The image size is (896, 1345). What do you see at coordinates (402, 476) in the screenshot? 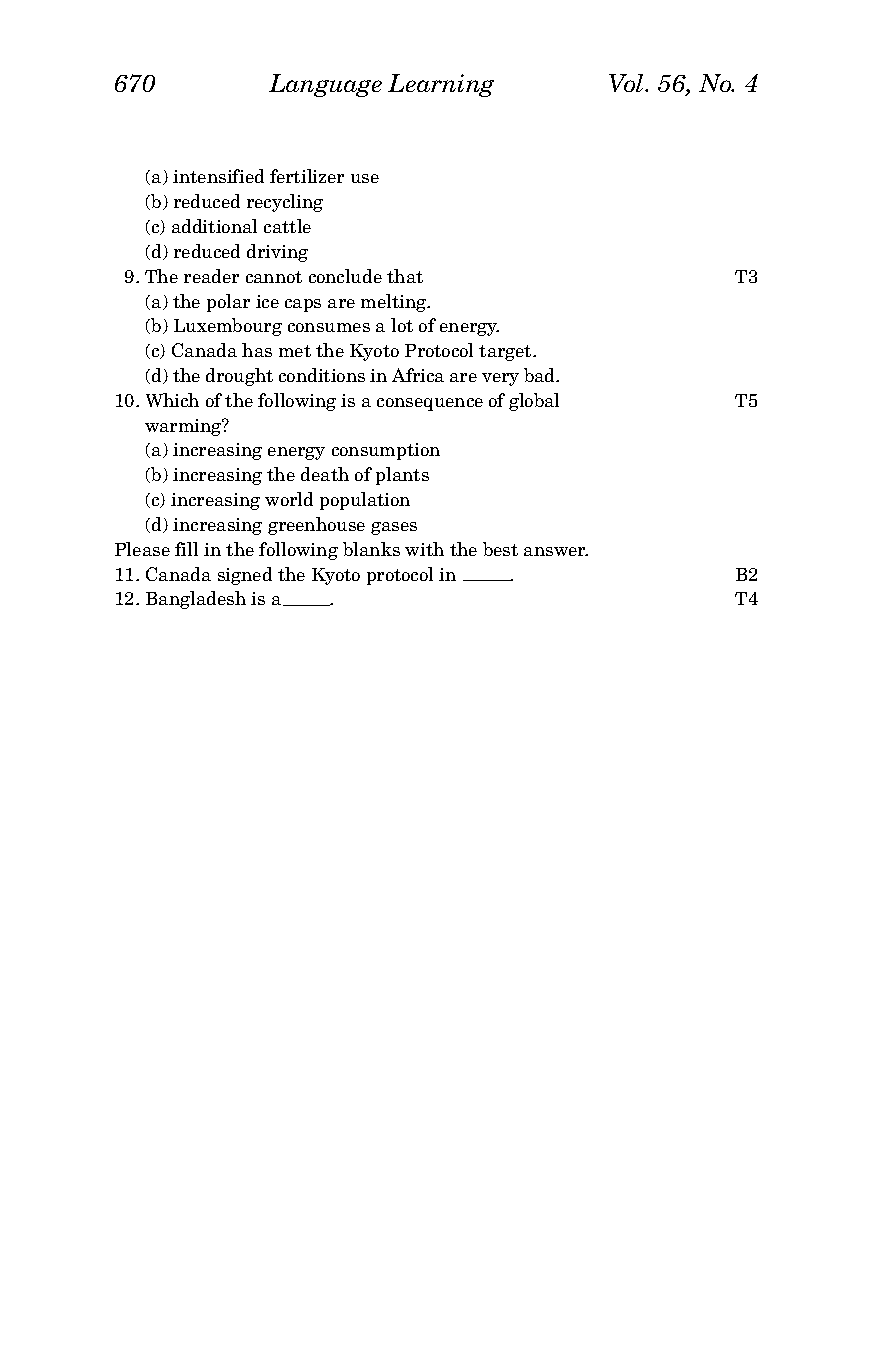
I see `plants` at bounding box center [402, 476].
